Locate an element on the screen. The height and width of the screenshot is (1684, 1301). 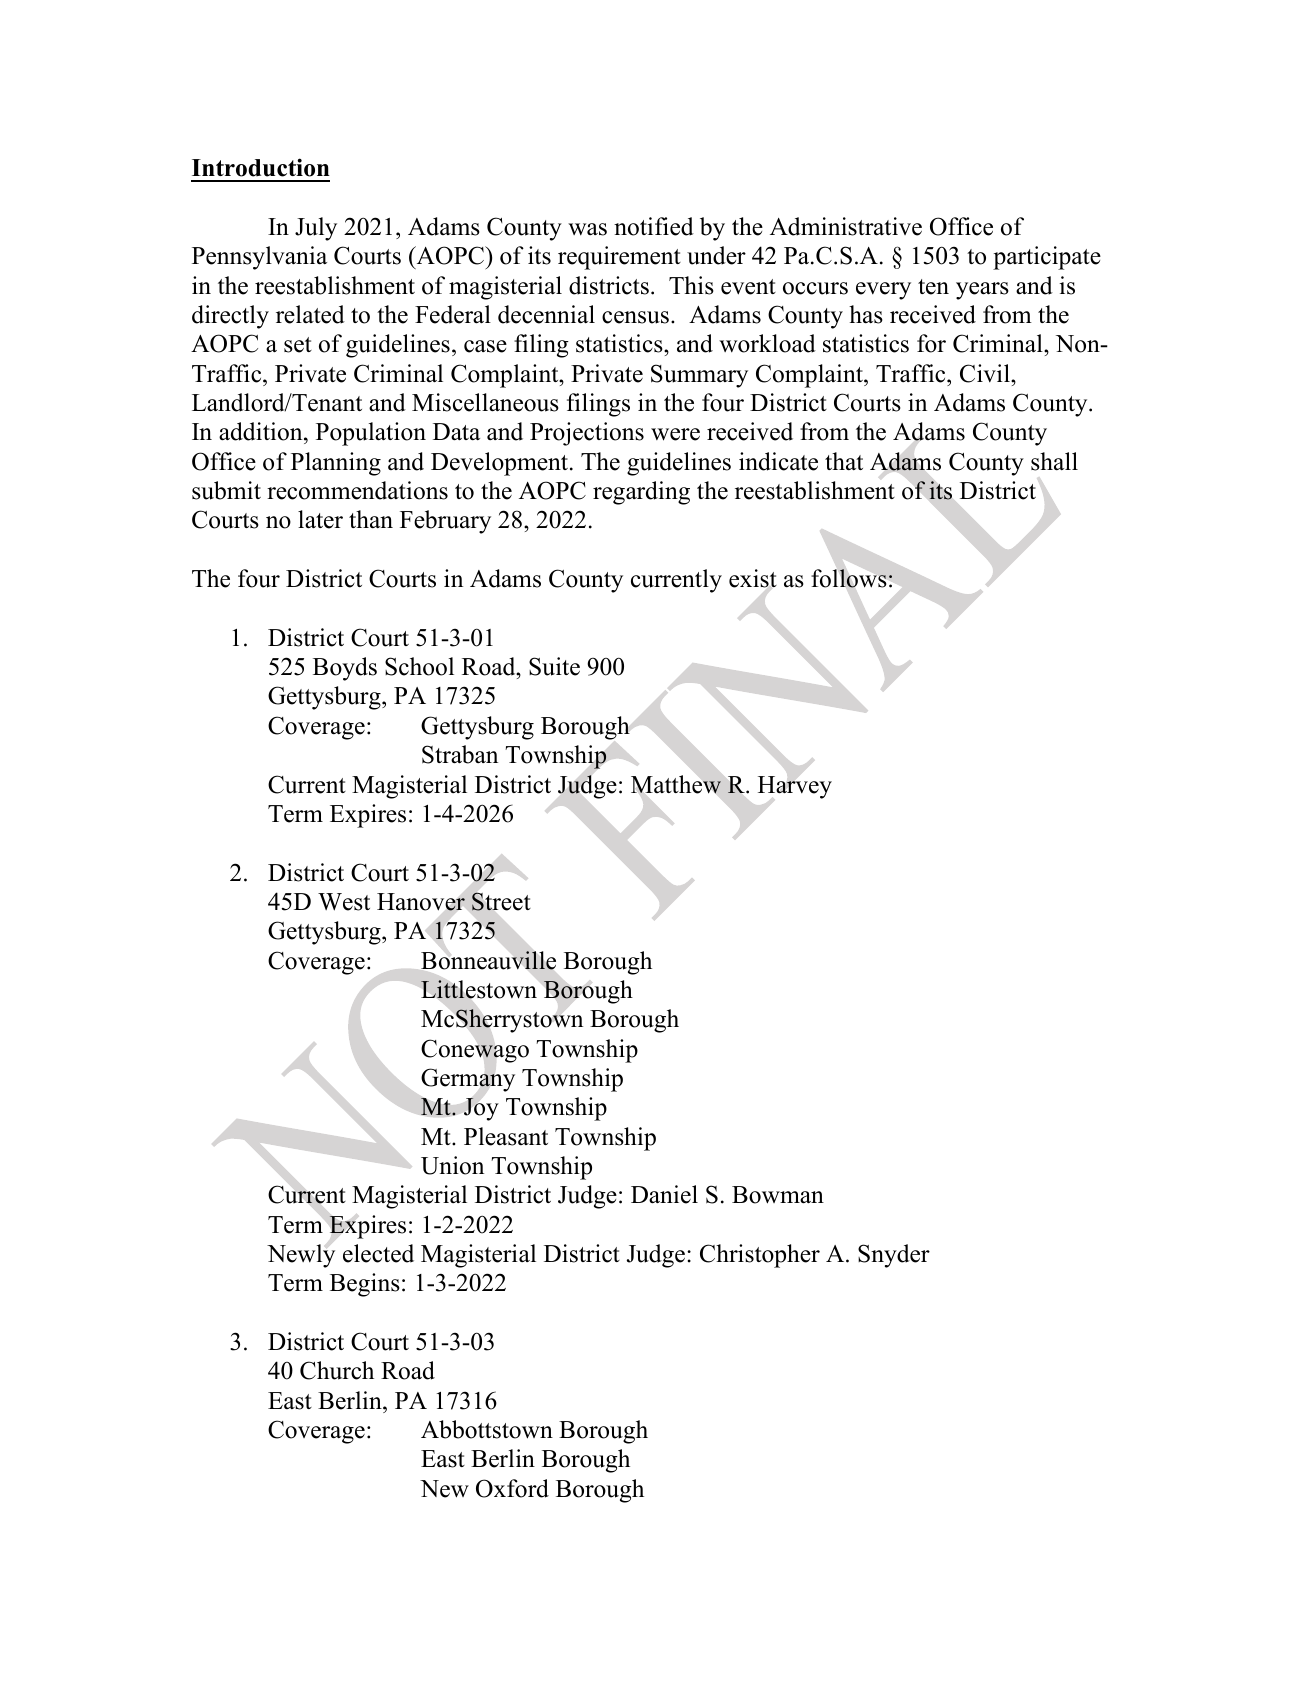
Boyds is located at coordinates (345, 669).
